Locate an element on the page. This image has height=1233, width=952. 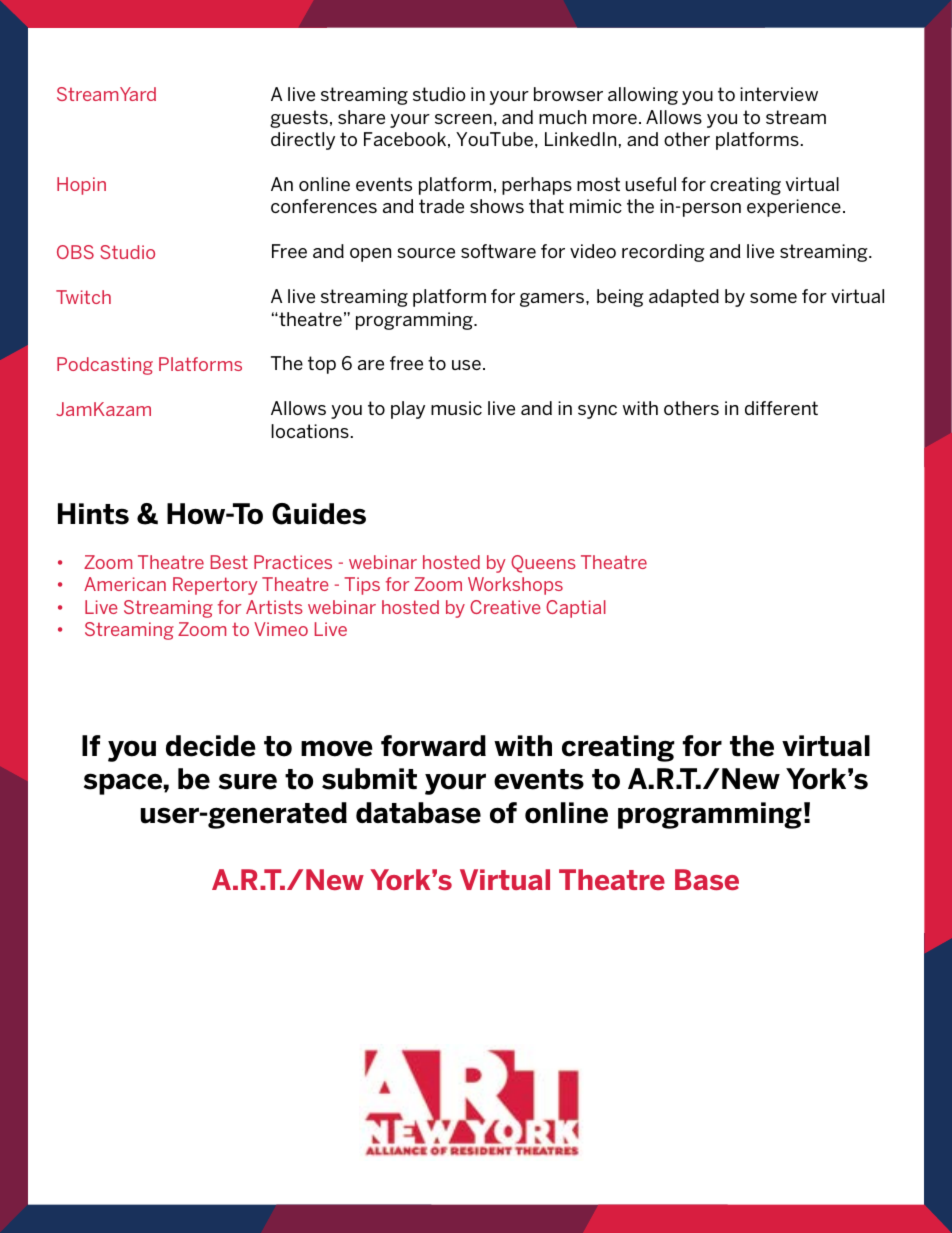
Twitch is located at coordinates (83, 297).
